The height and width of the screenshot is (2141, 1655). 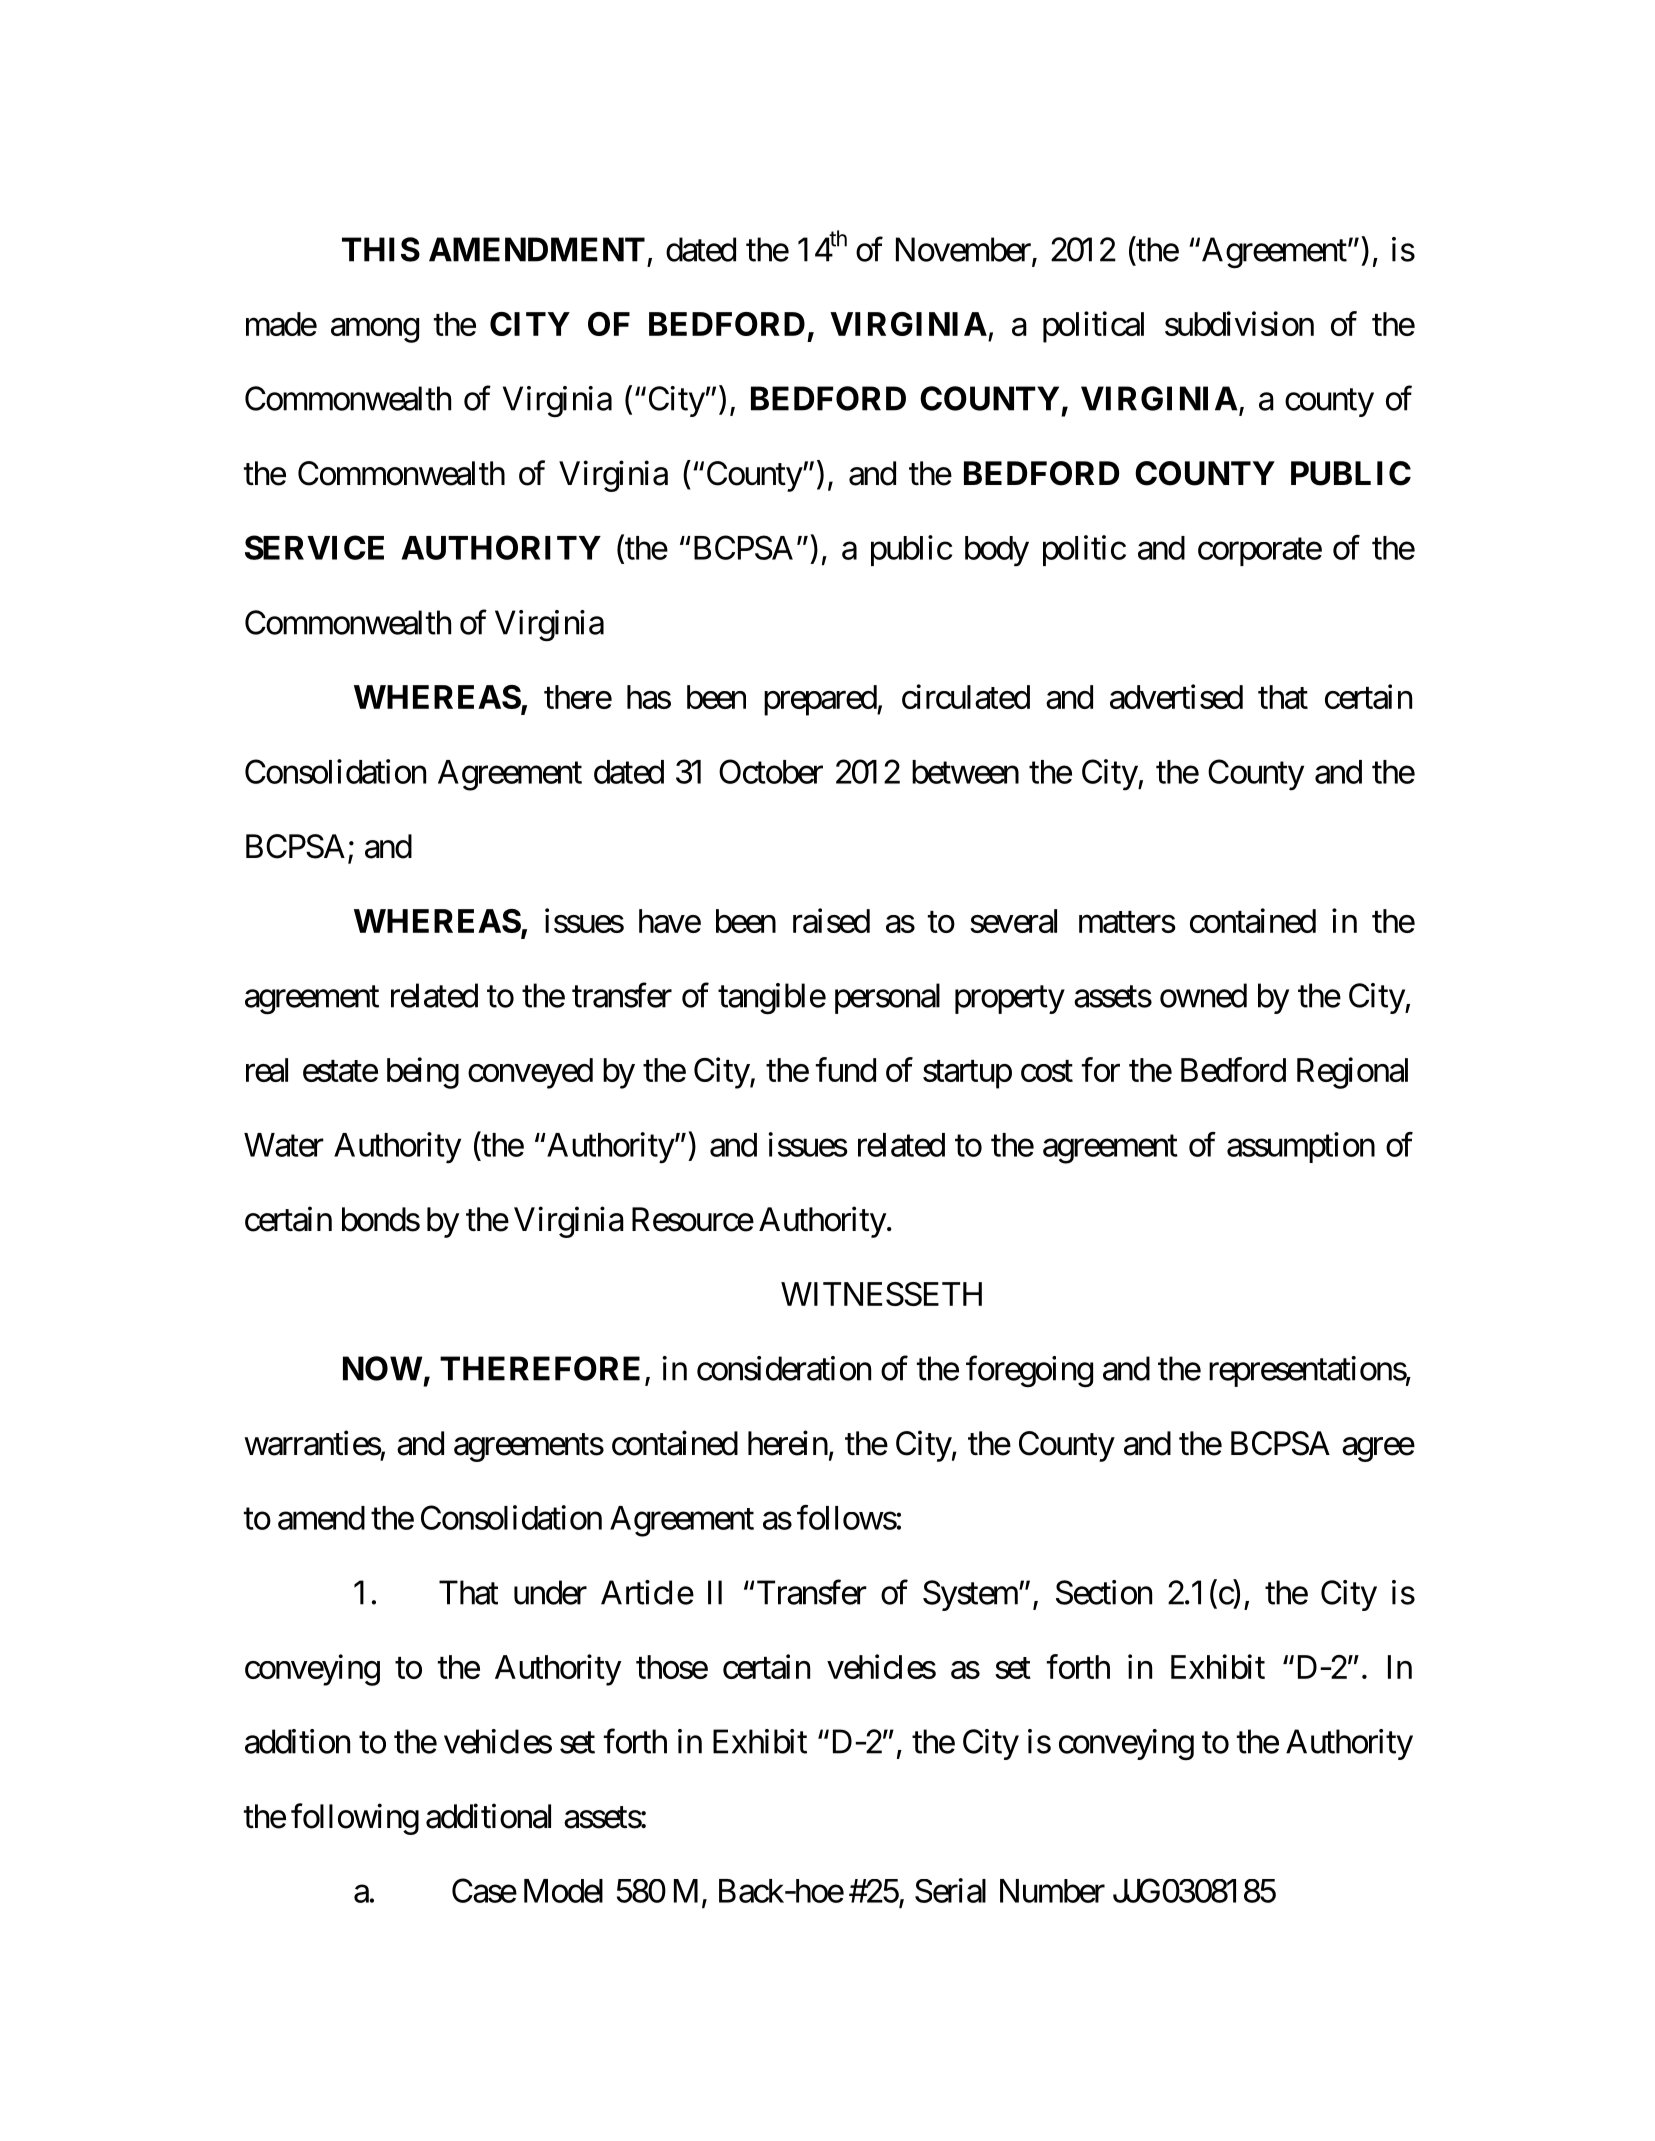 What do you see at coordinates (1176, 696) in the screenshot?
I see `advertised` at bounding box center [1176, 696].
